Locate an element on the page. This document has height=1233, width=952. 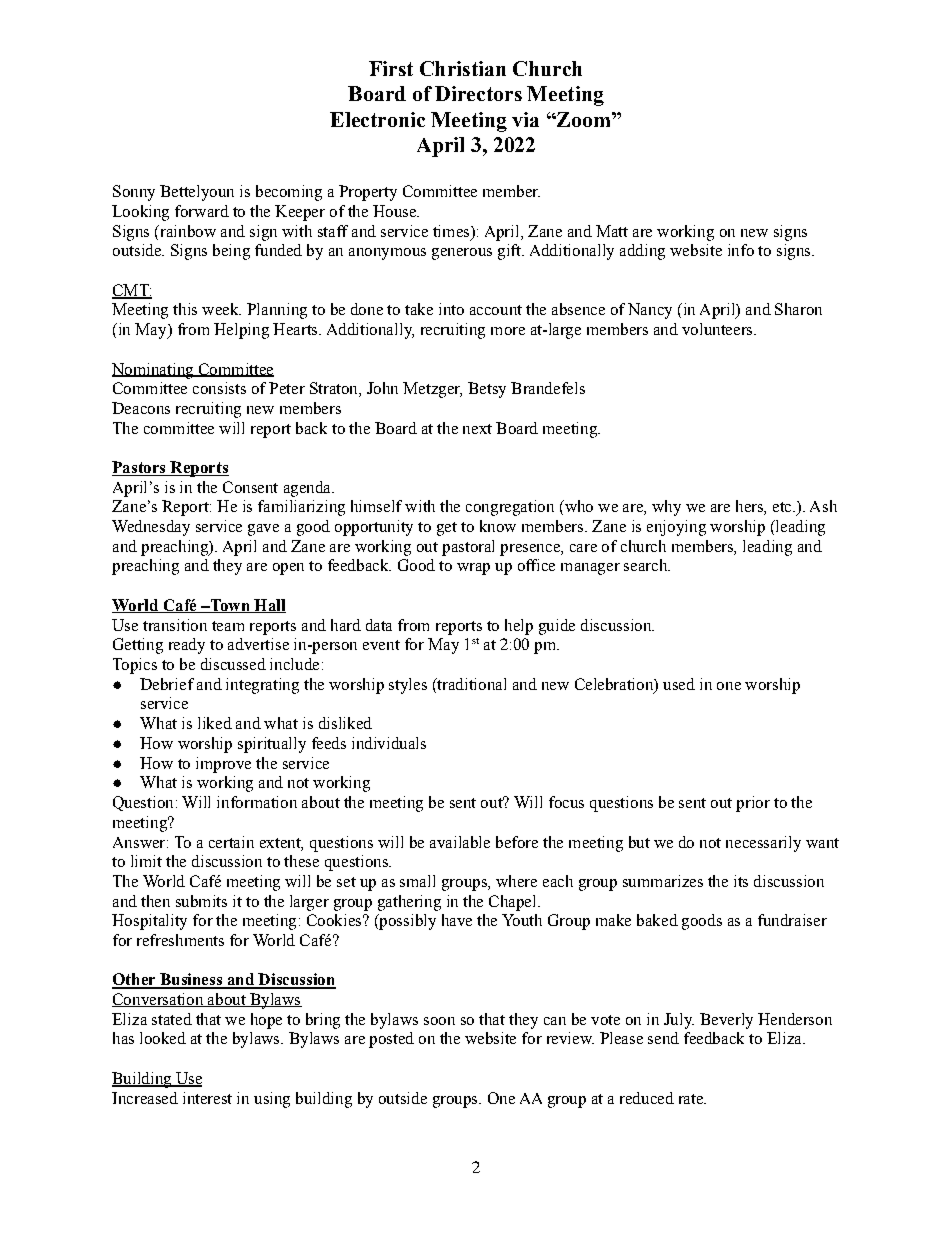
search is located at coordinates (647, 565).
